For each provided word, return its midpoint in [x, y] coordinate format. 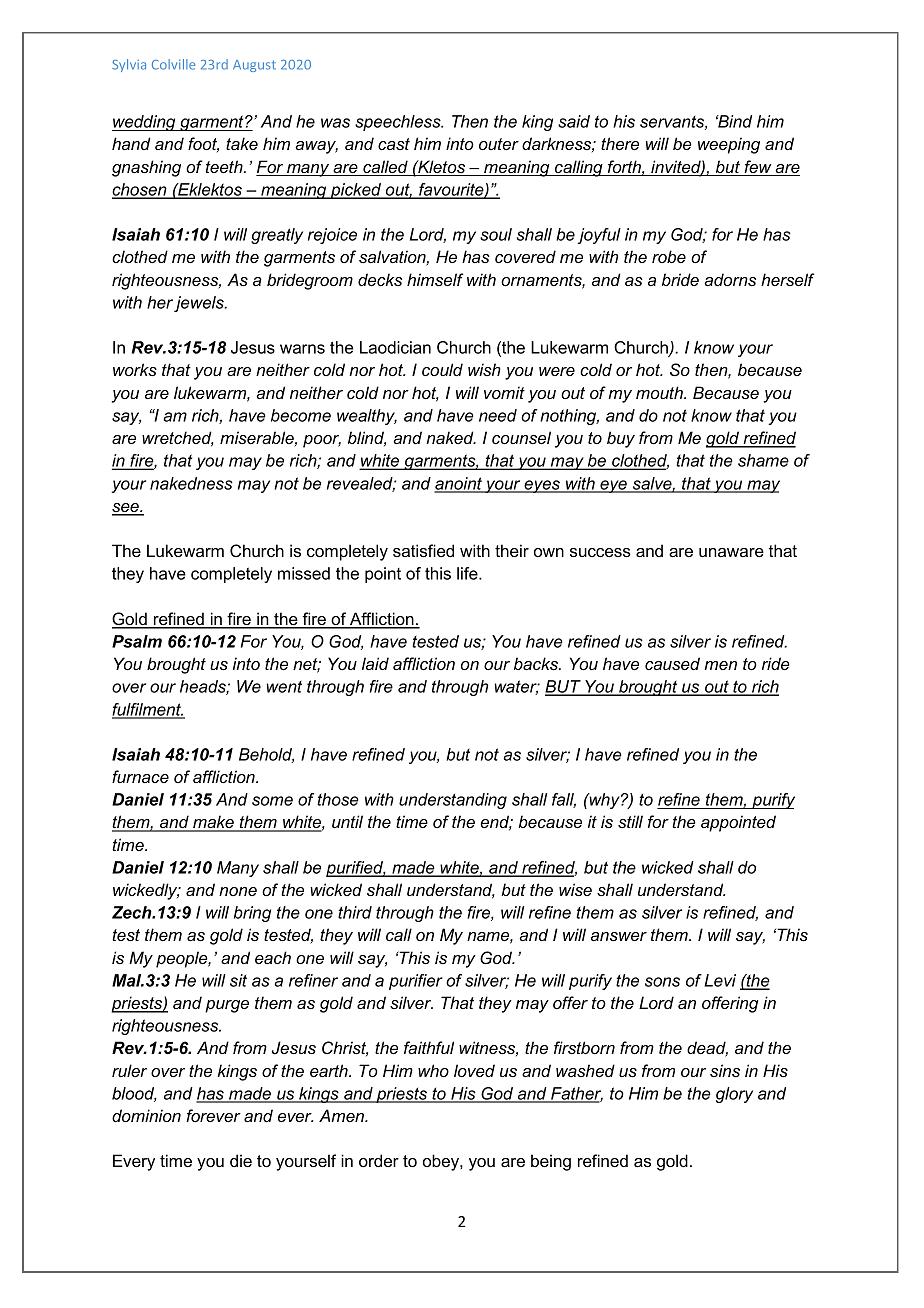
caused [672, 663]
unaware [731, 552]
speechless [399, 123]
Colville [173, 64]
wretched [178, 439]
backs [537, 663]
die [241, 1160]
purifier [416, 982]
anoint [459, 484]
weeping [729, 145]
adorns [730, 279]
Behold [266, 755]
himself [435, 279]
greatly [277, 236]
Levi [720, 980]
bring [252, 914]
